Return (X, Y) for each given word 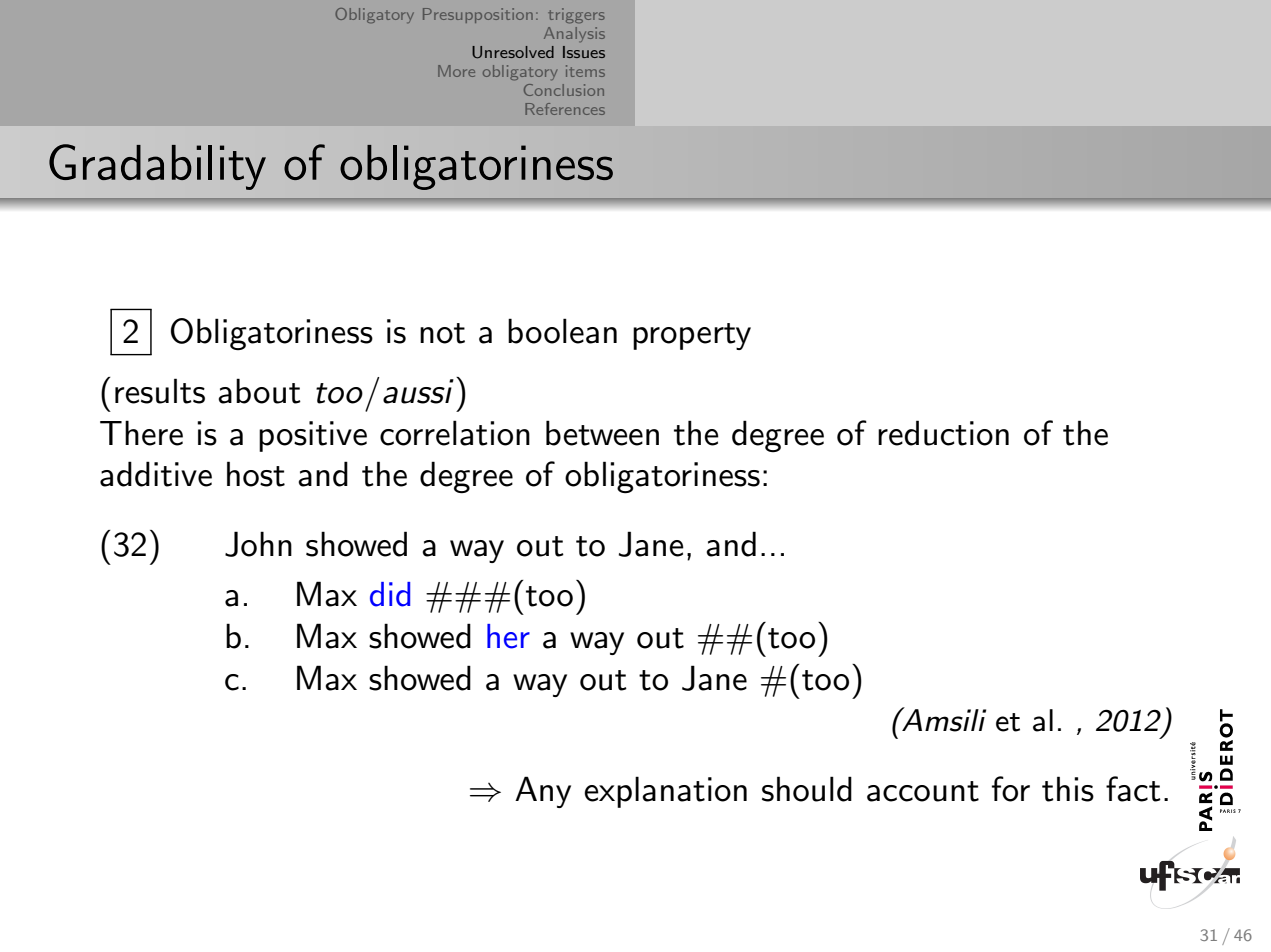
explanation (665, 792)
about (259, 391)
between (602, 433)
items (585, 71)
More (456, 71)
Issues (584, 52)
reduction (943, 433)
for (1011, 789)
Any (543, 792)
